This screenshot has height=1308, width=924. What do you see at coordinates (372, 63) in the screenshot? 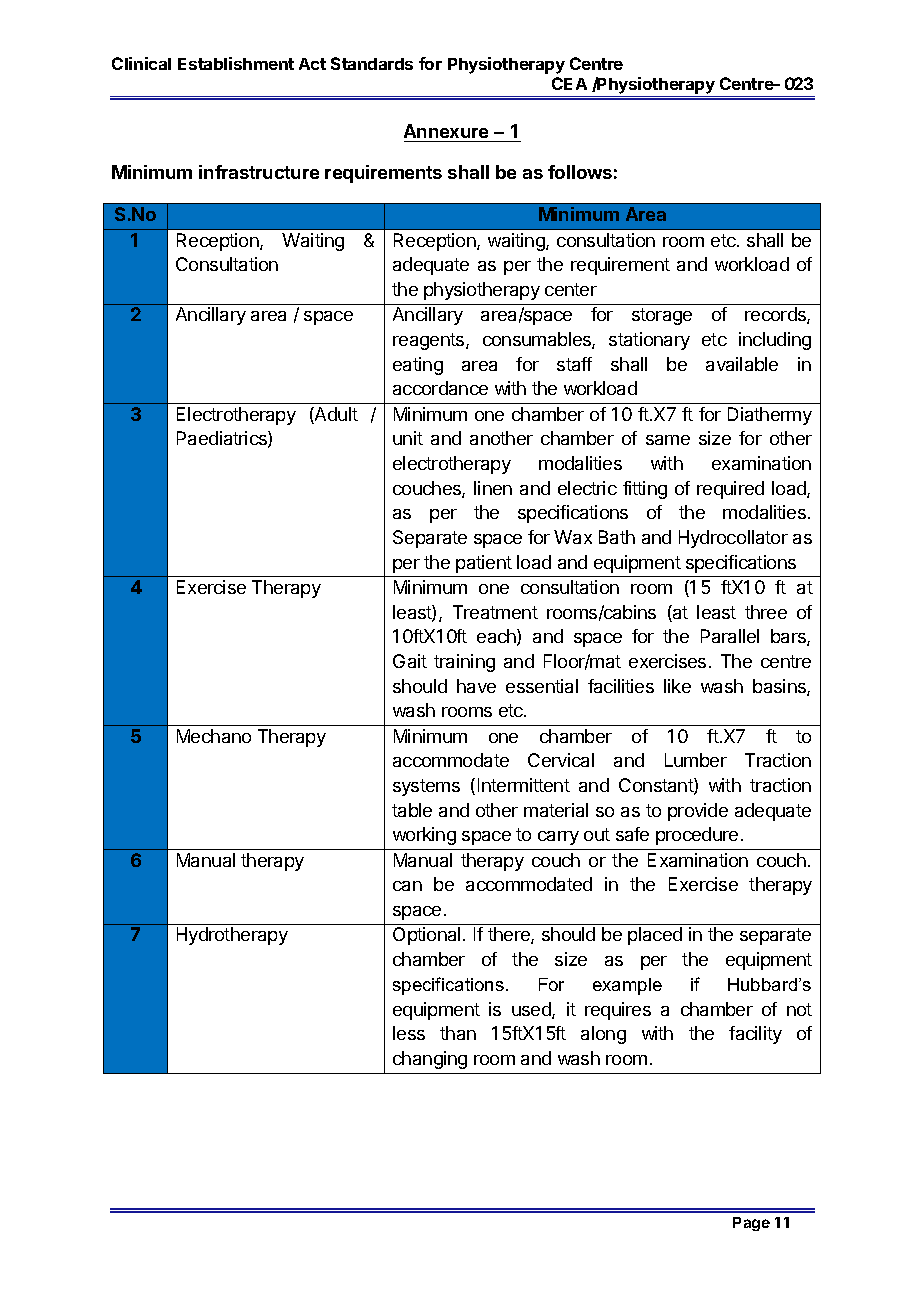
I see `Standards` at bounding box center [372, 63].
